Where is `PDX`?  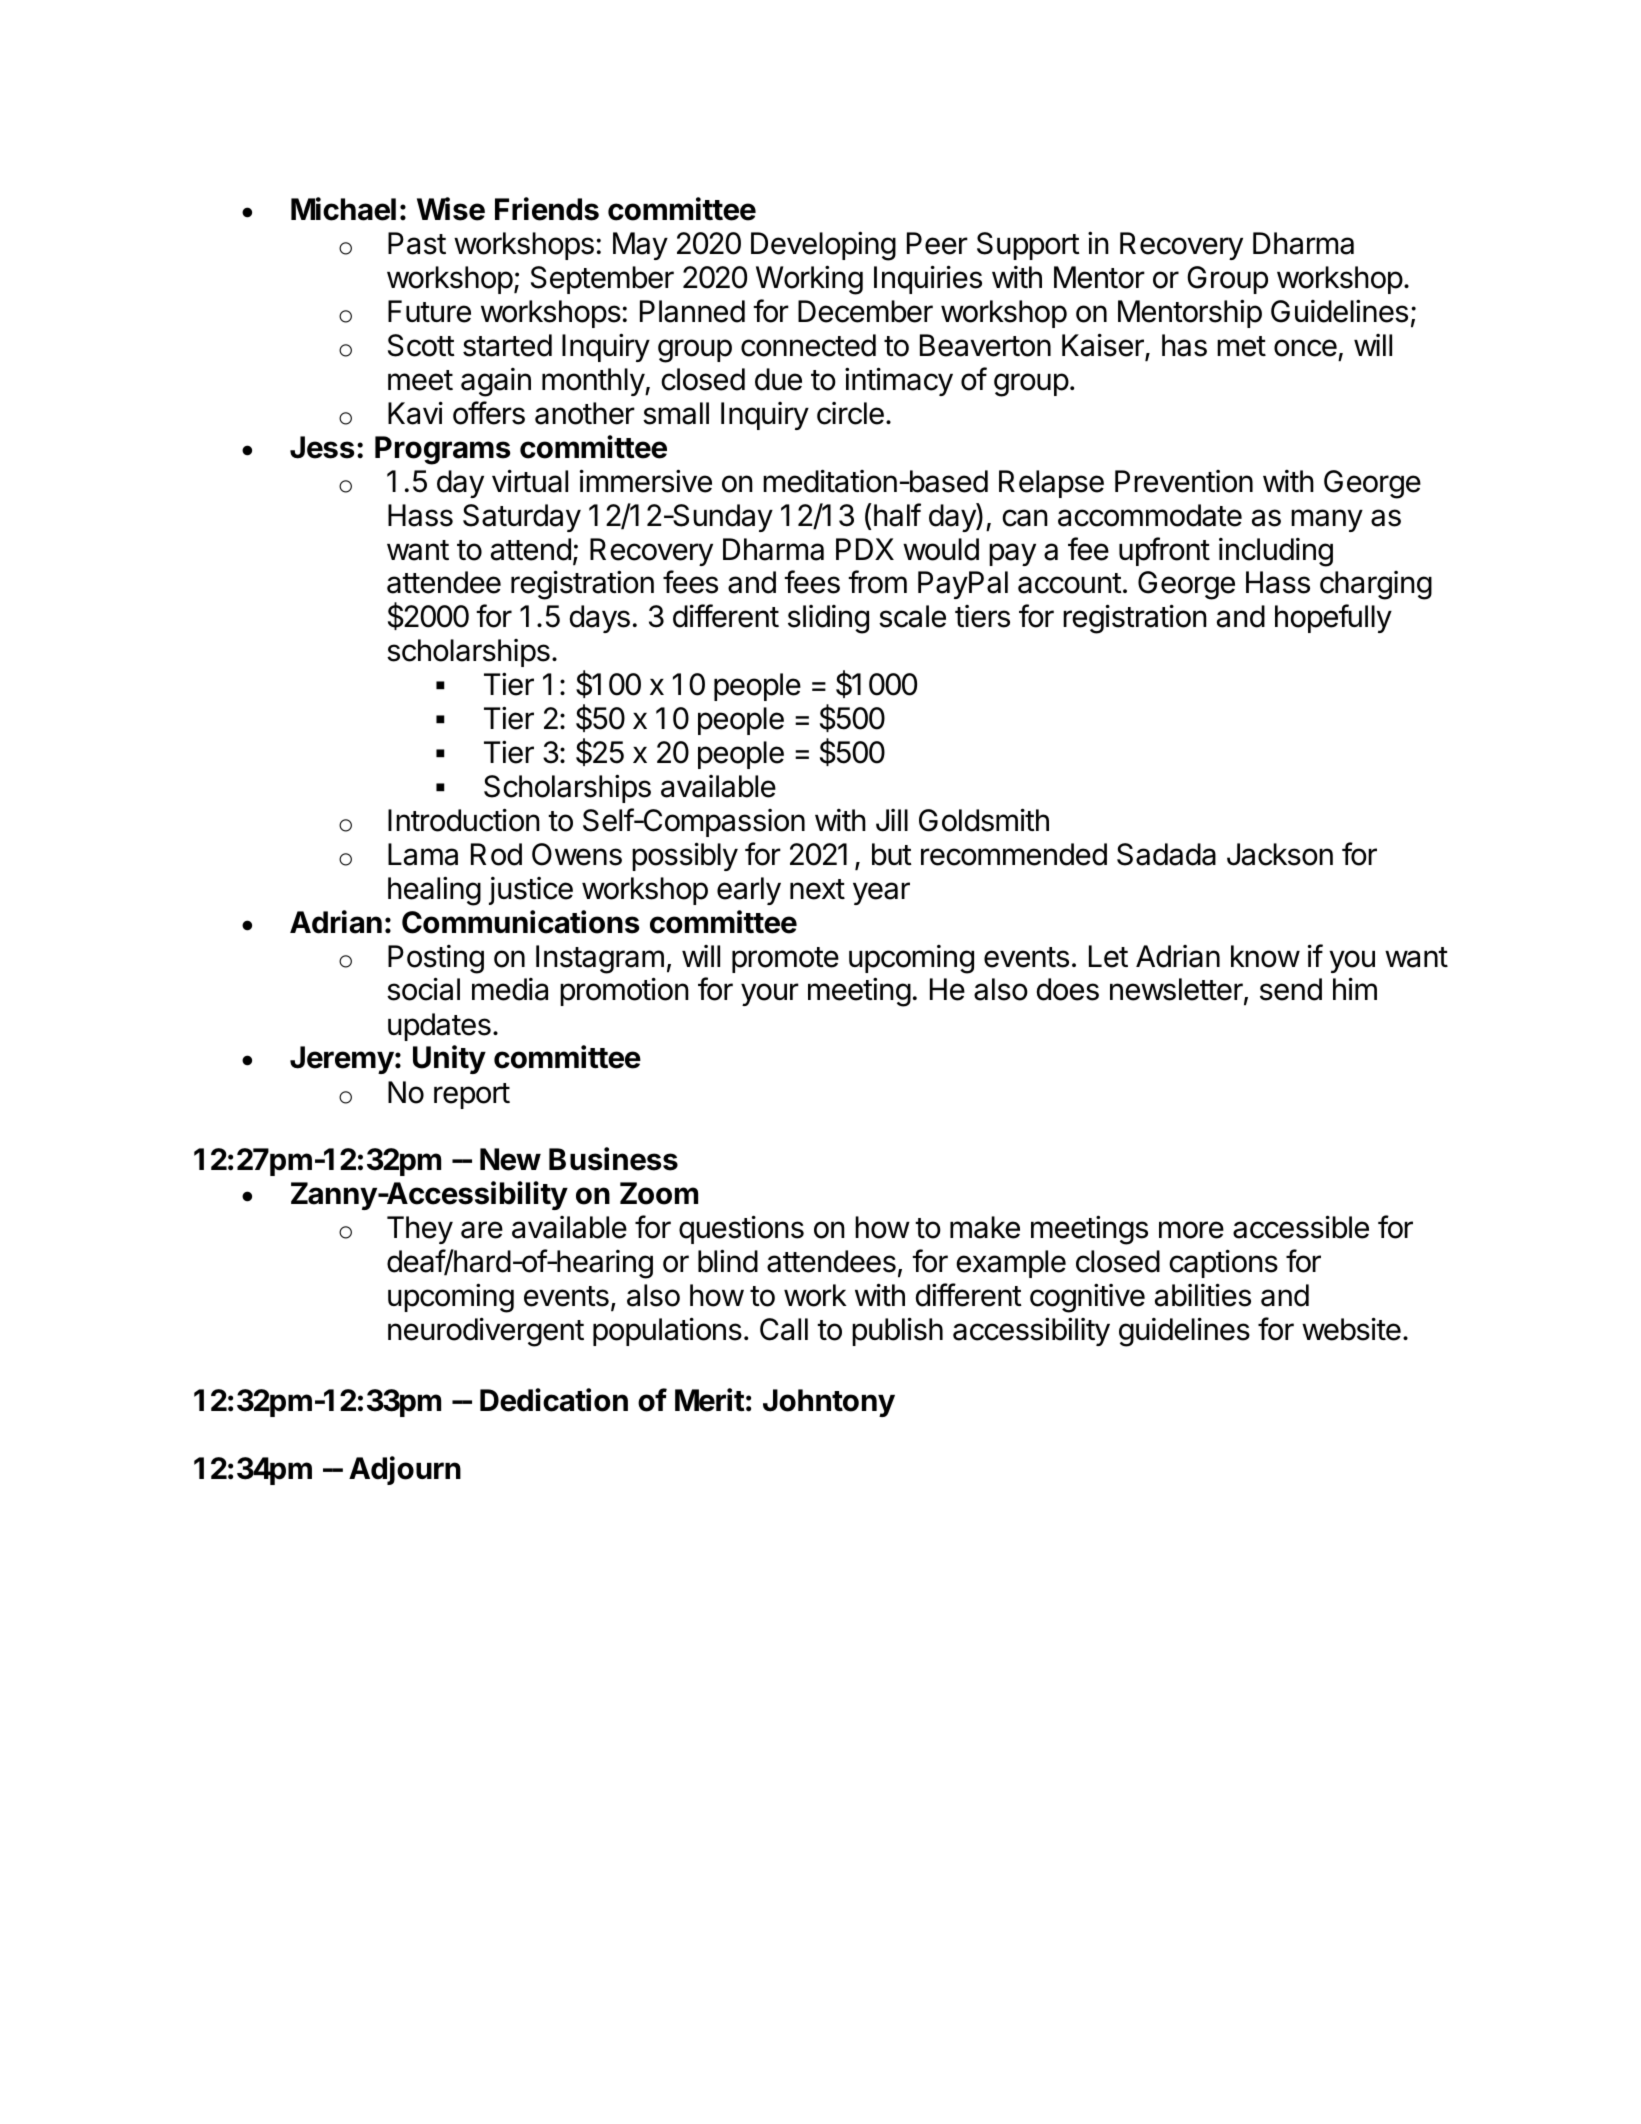
PDX is located at coordinates (865, 549).
